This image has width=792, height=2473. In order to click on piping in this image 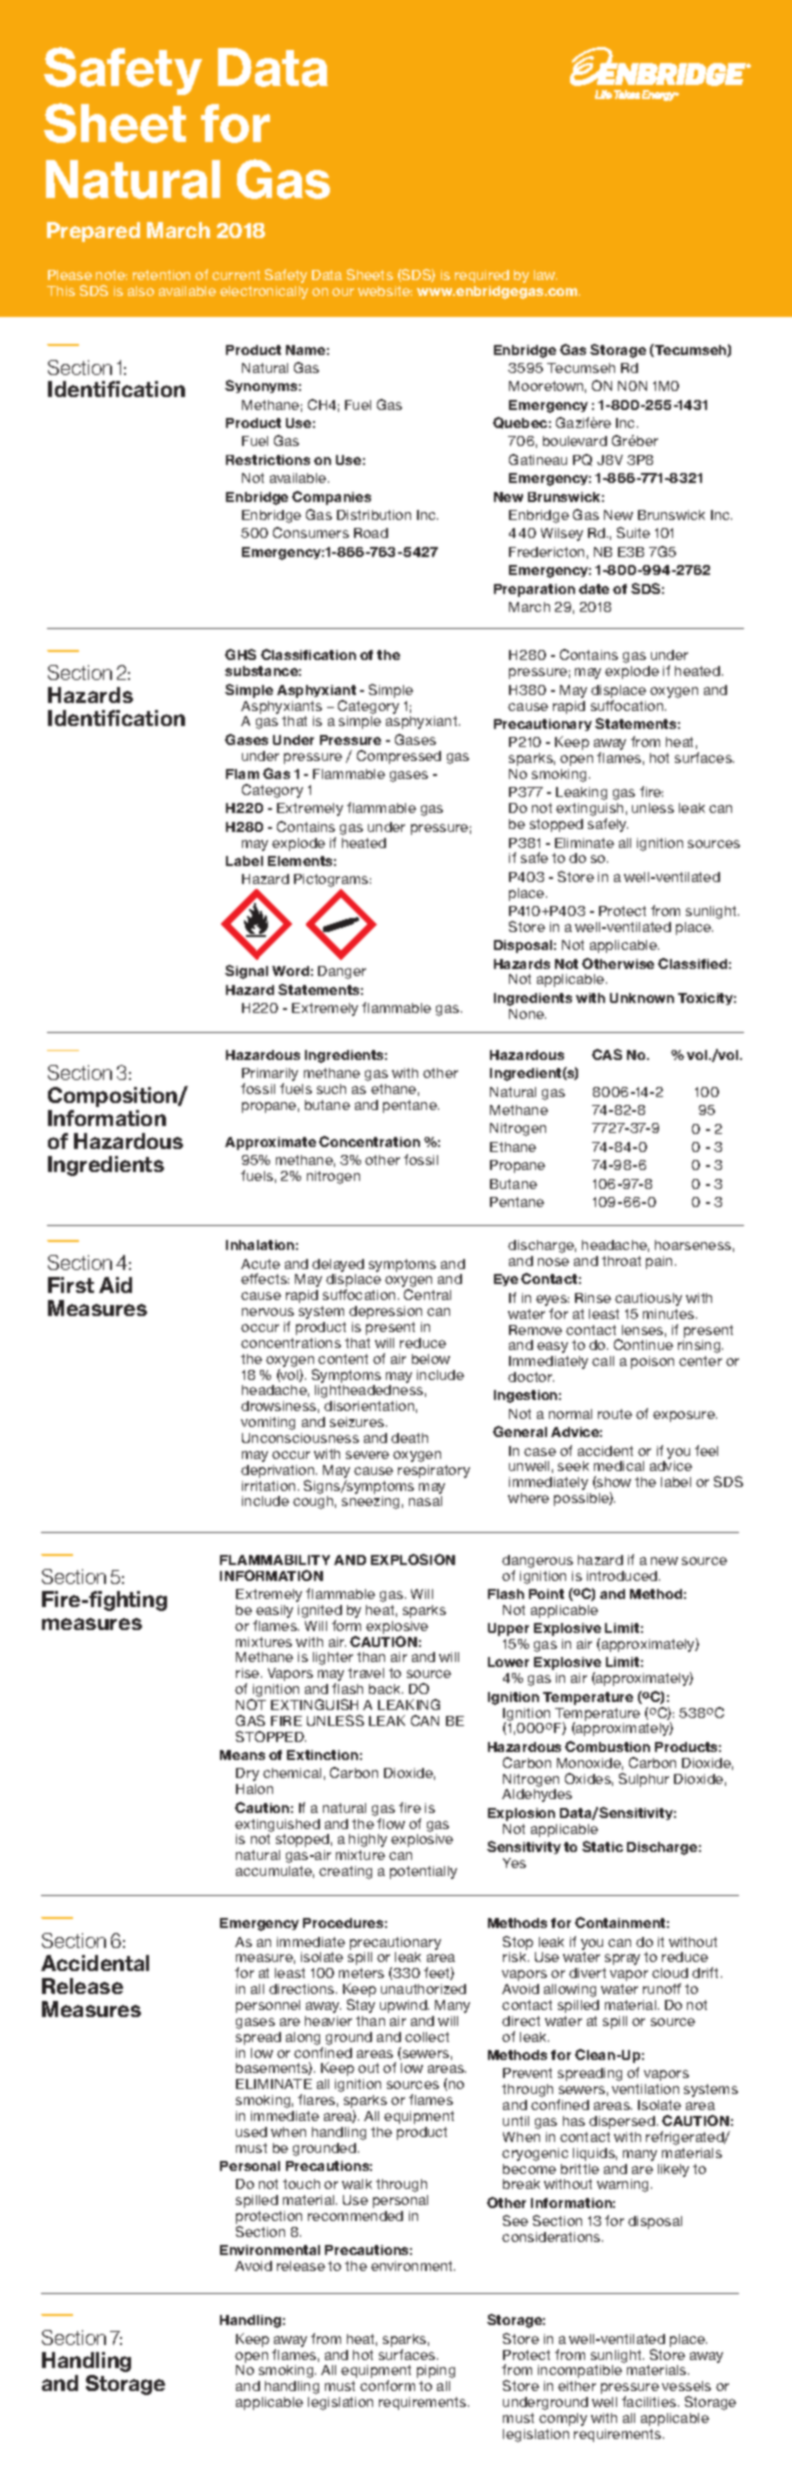, I will do `click(436, 2371)`.
